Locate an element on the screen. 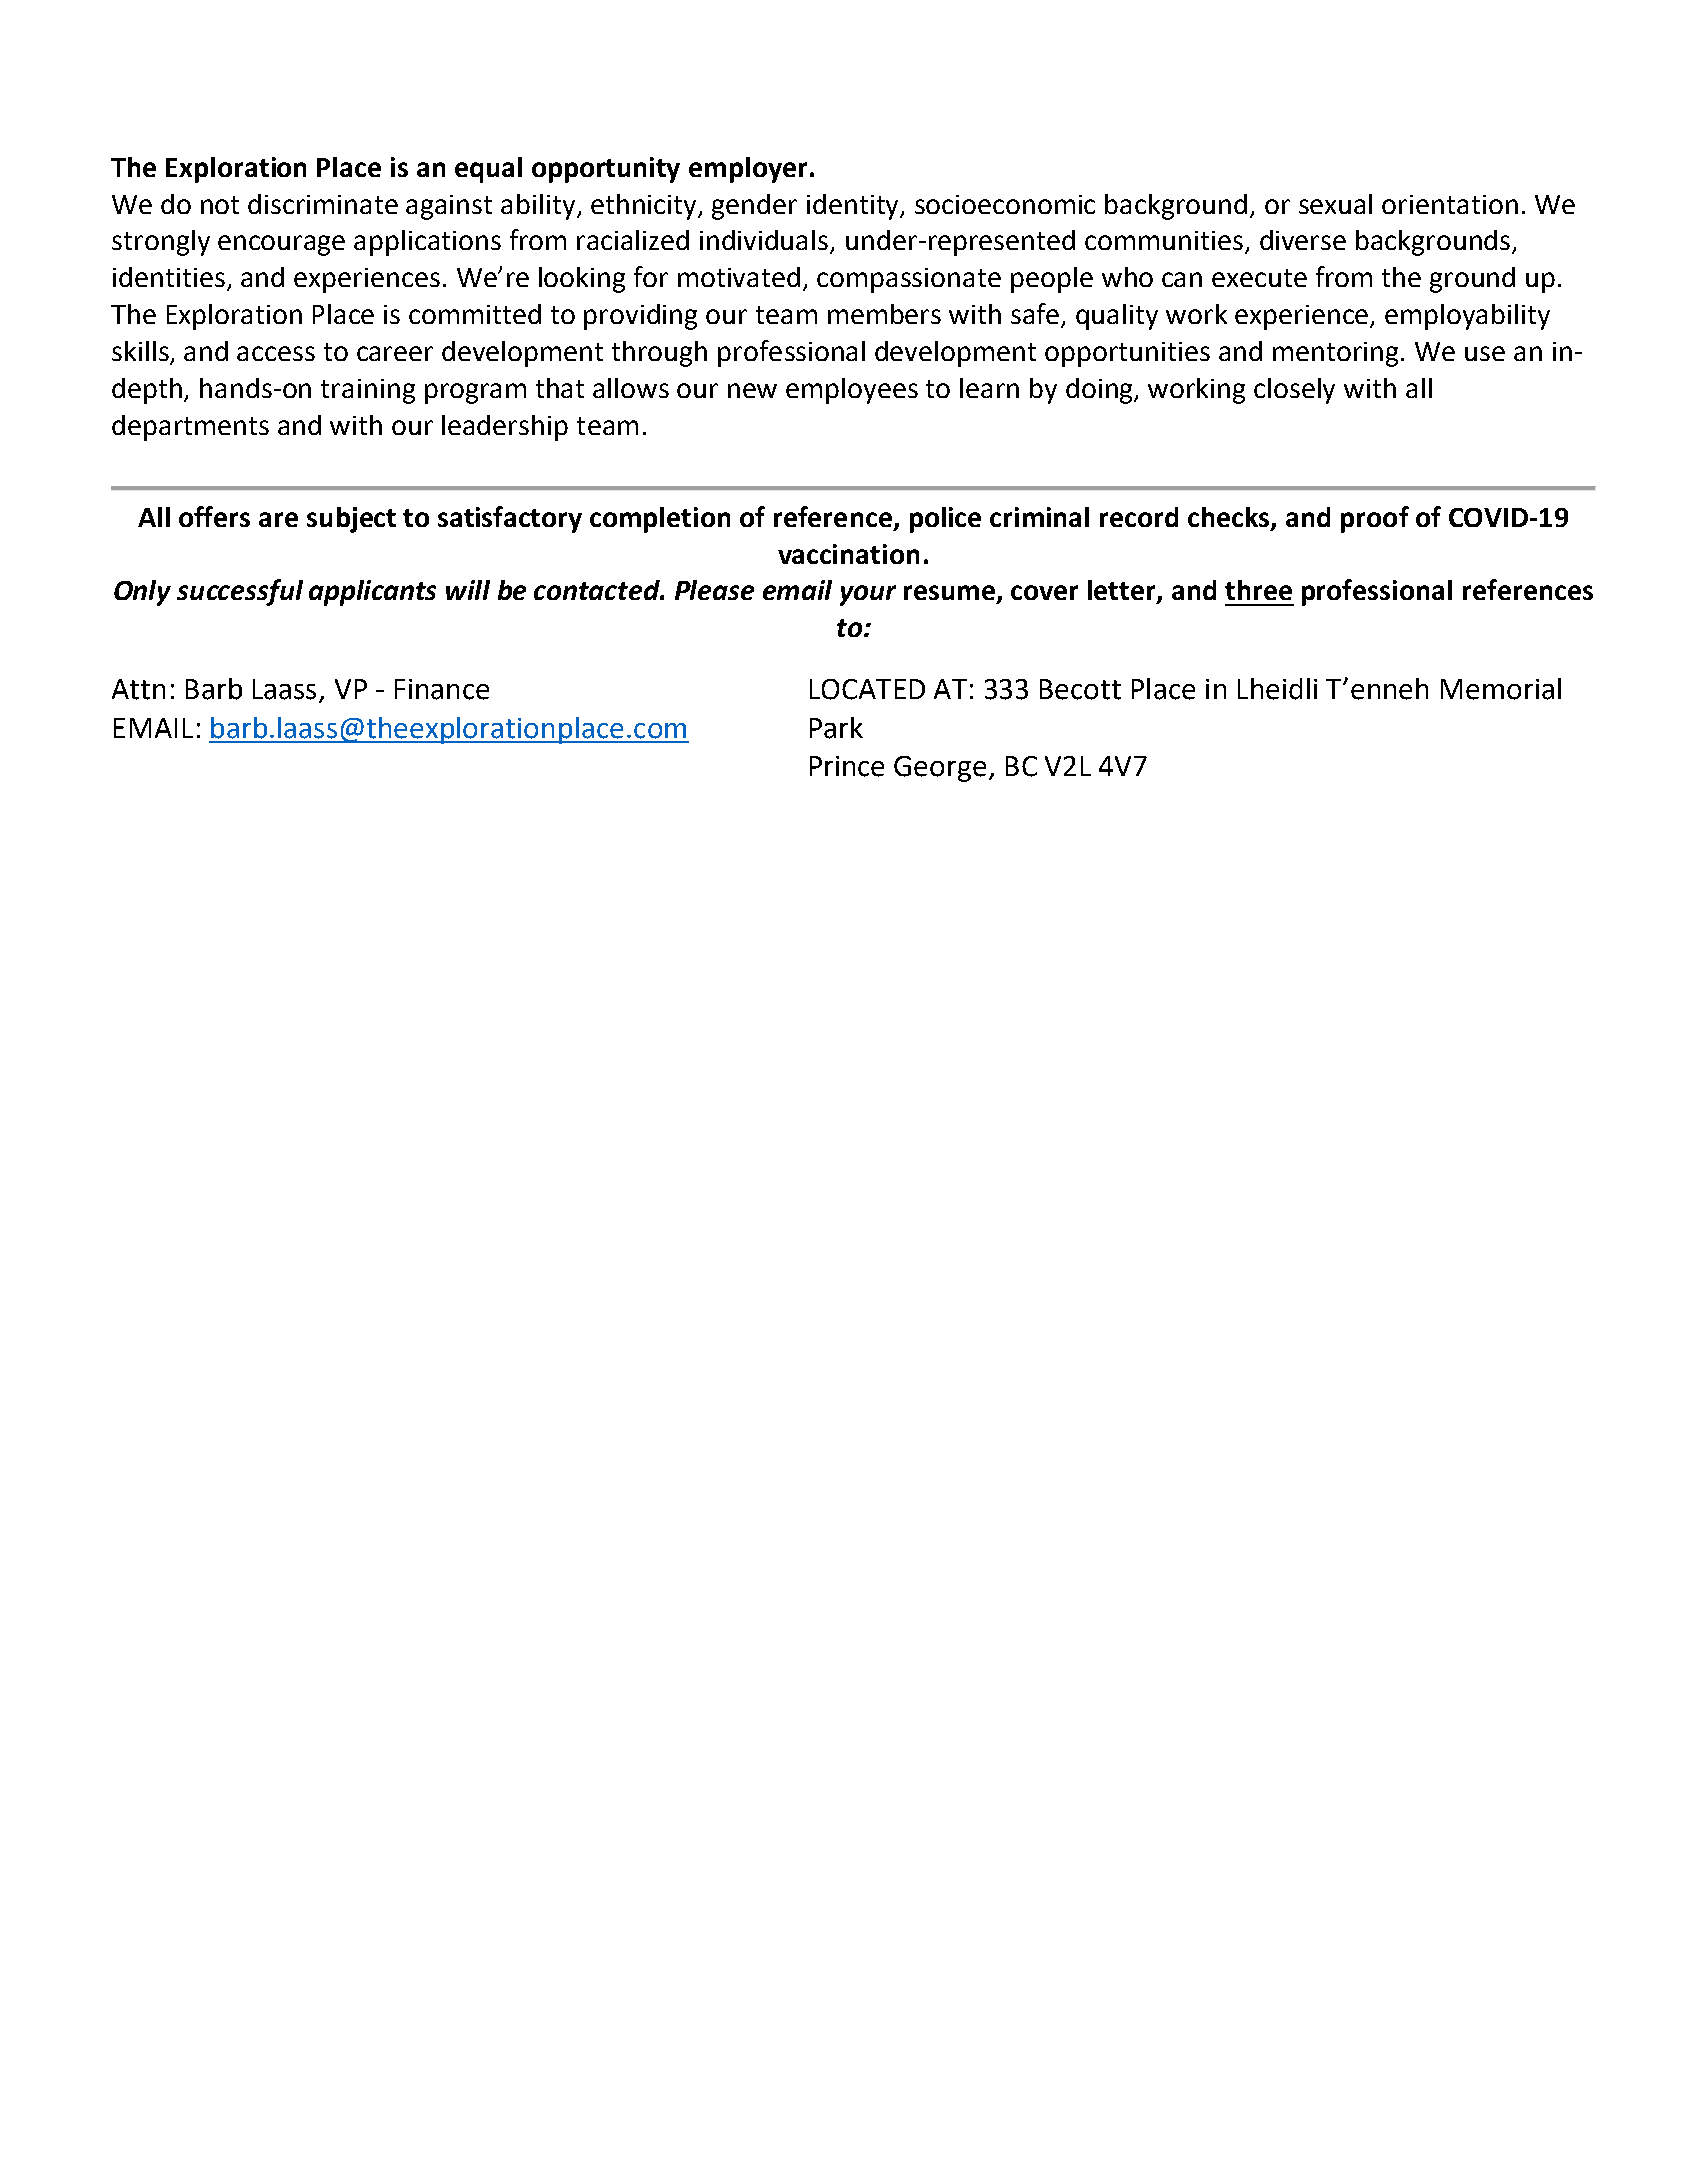 The width and height of the screenshot is (1682, 2176). police is located at coordinates (945, 520).
